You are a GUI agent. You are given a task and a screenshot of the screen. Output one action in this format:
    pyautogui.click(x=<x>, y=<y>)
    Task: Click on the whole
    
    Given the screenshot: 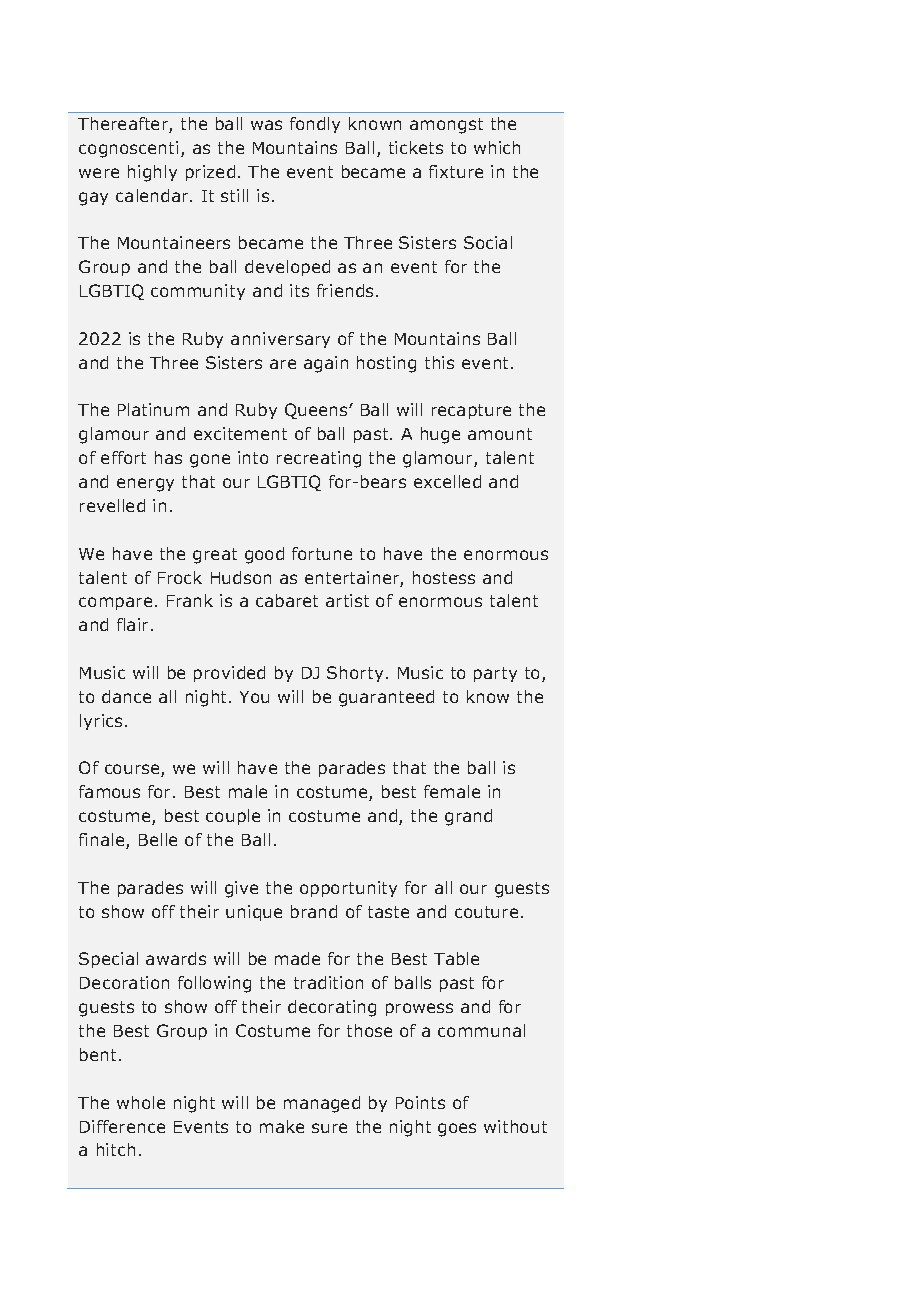 What is the action you would take?
    pyautogui.click(x=141, y=1102)
